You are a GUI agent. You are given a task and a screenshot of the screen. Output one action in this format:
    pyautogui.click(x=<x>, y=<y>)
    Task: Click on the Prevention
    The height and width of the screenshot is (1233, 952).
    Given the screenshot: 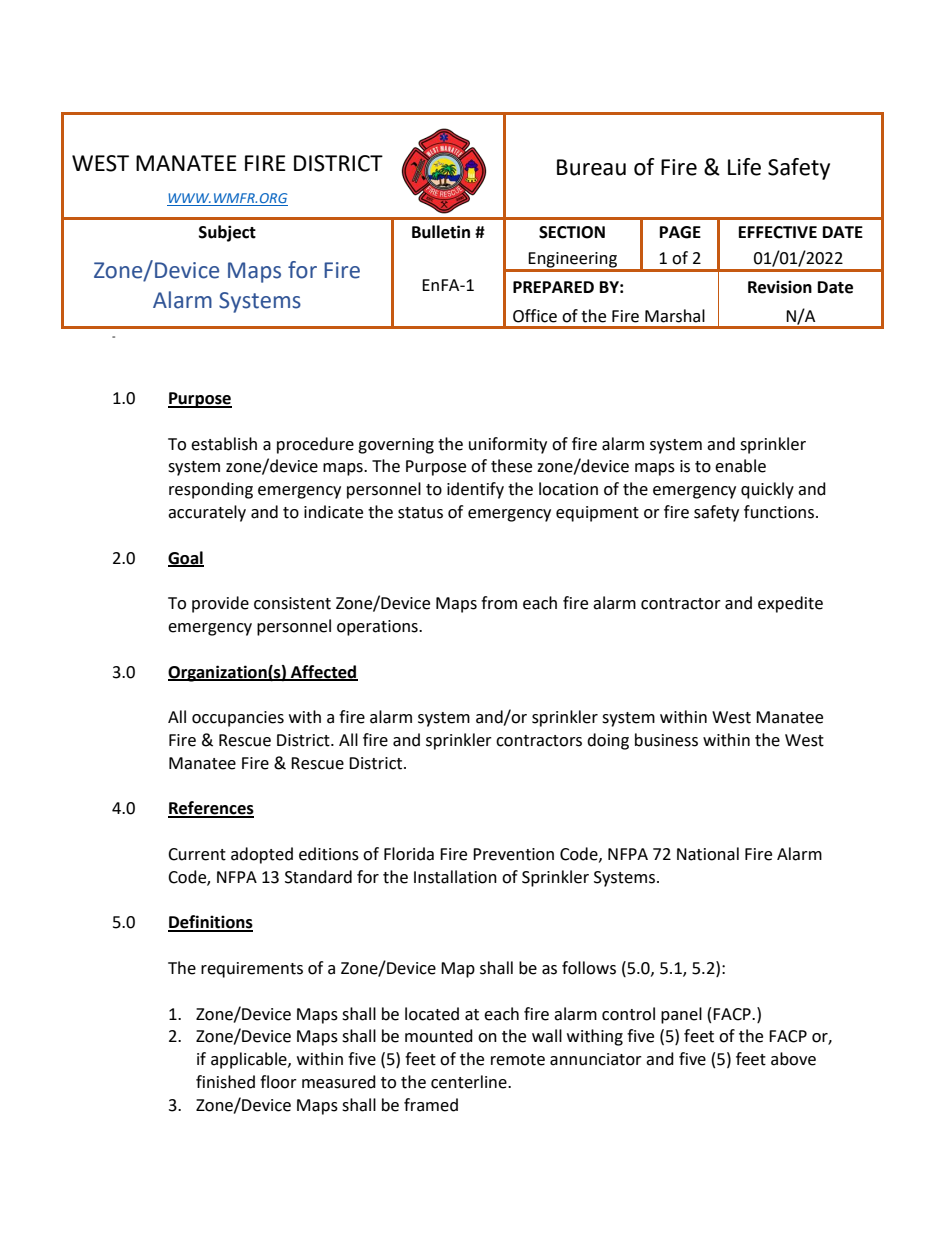 What is the action you would take?
    pyautogui.click(x=513, y=854)
